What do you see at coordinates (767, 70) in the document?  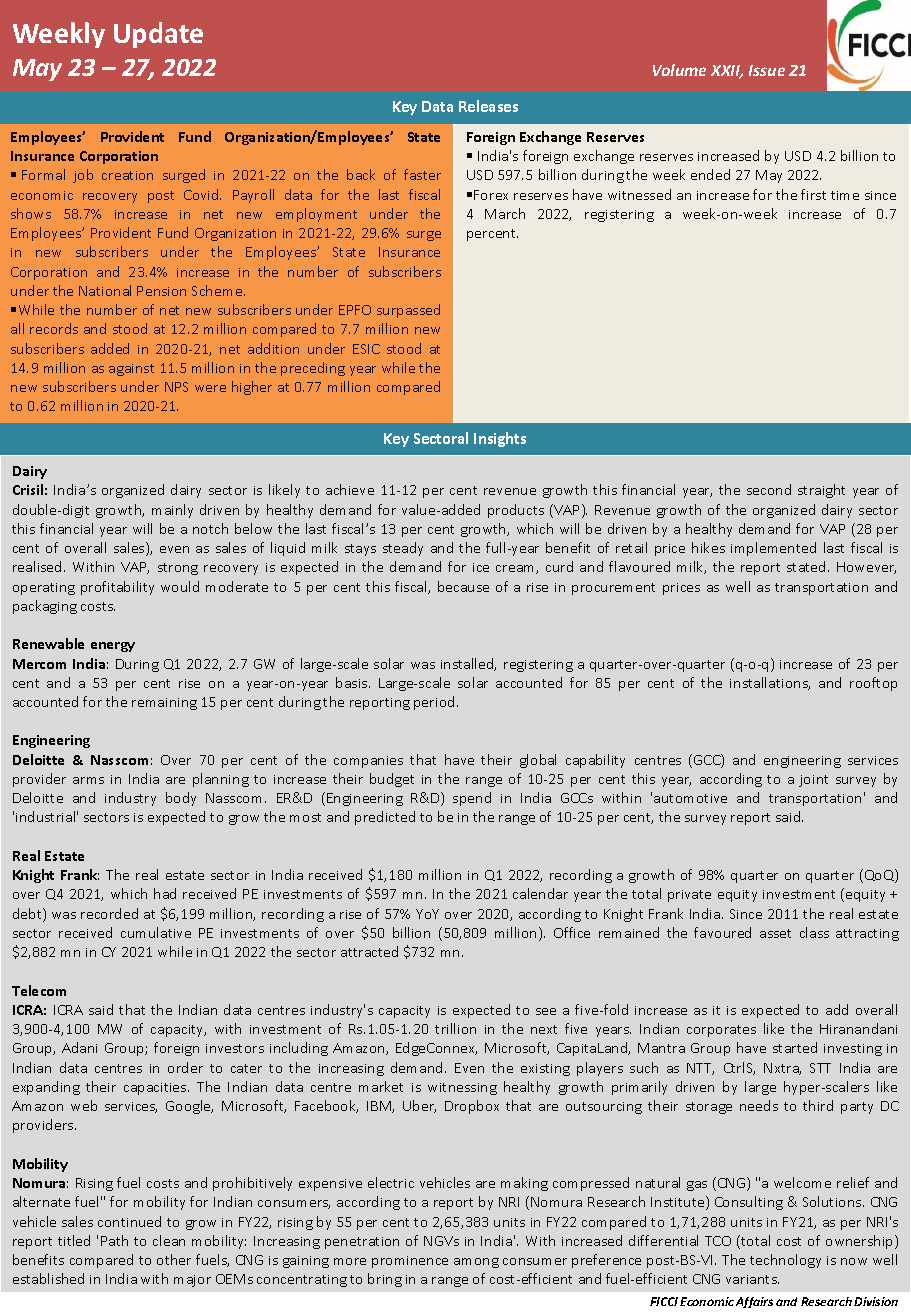 I see `Issue` at bounding box center [767, 70].
